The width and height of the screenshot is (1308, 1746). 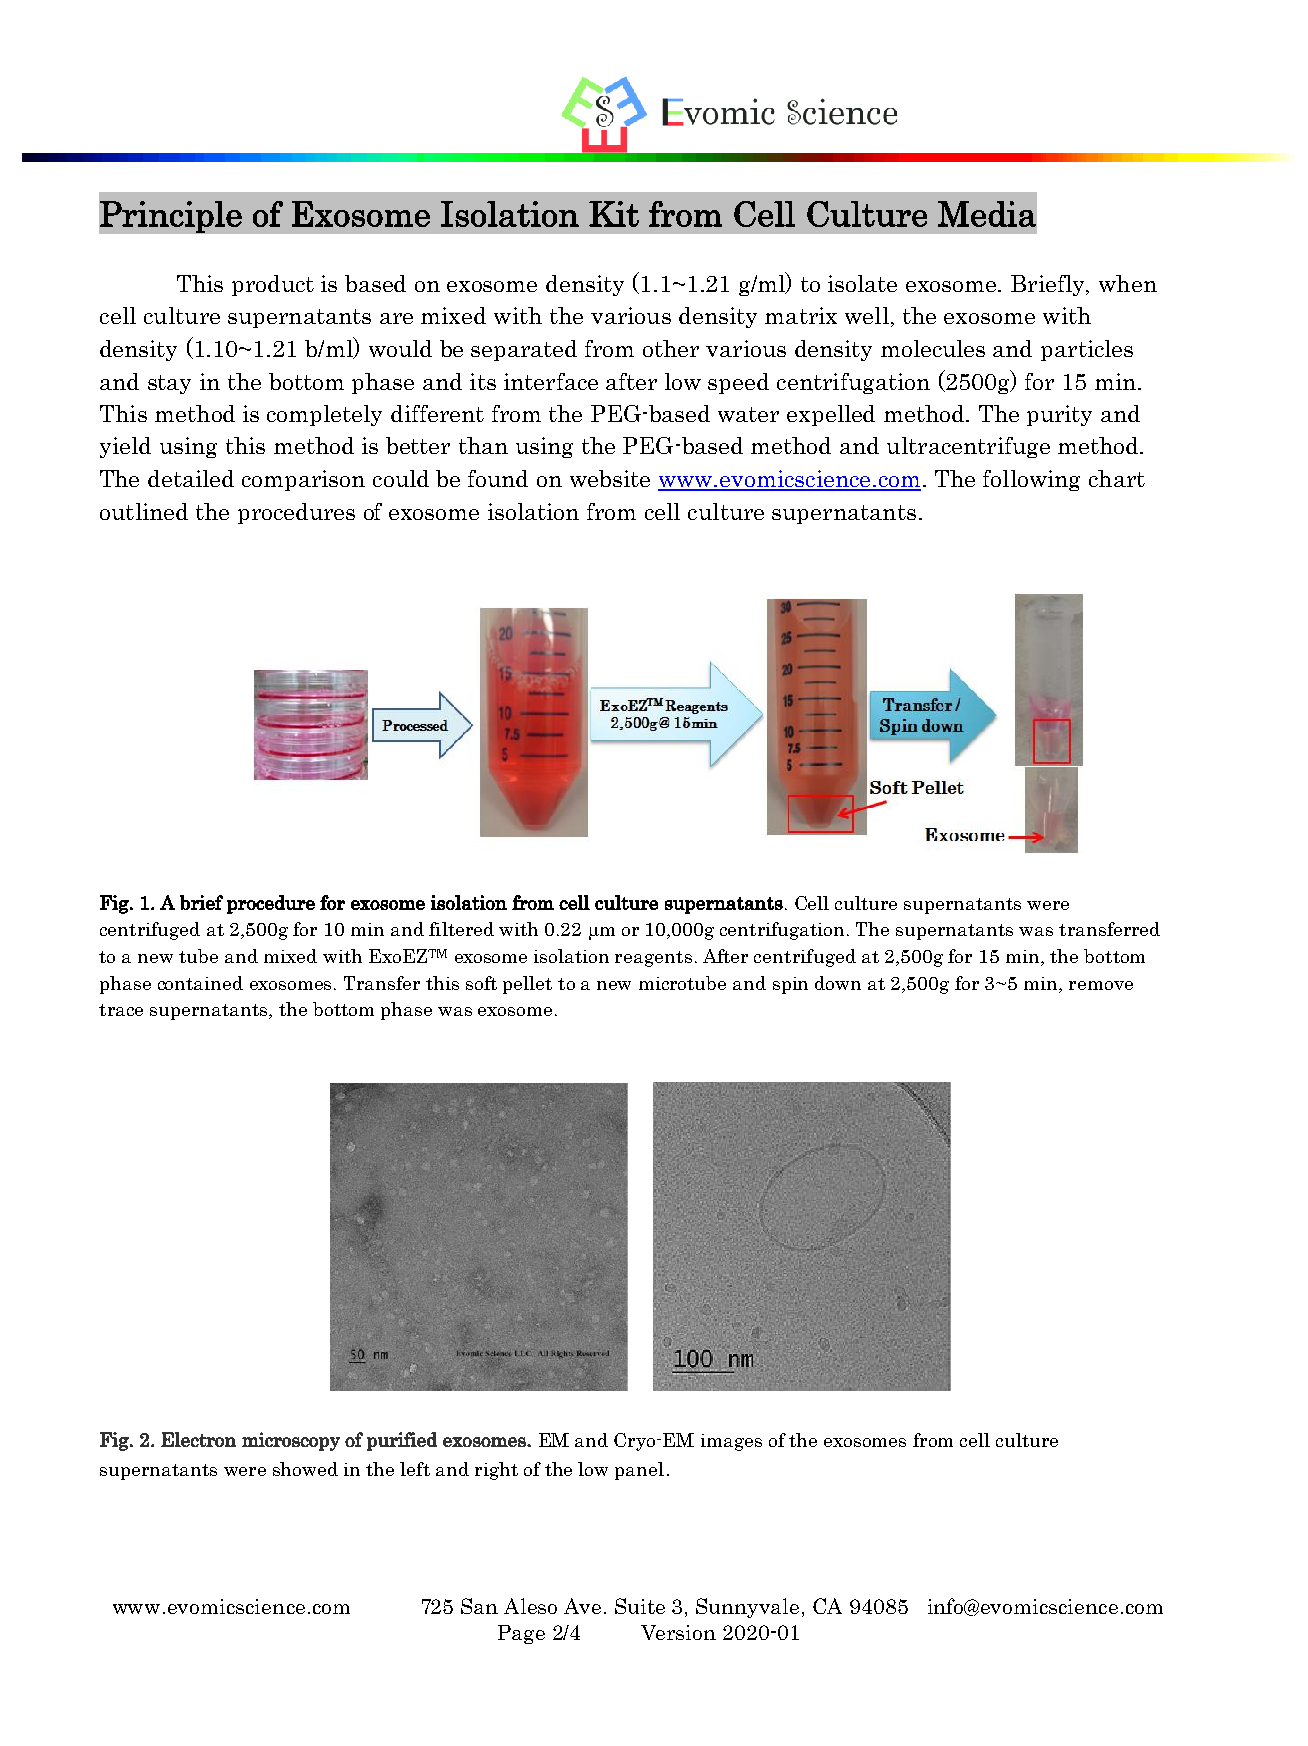 What do you see at coordinates (747, 1608) in the screenshot?
I see `Sunnyvale` at bounding box center [747, 1608].
